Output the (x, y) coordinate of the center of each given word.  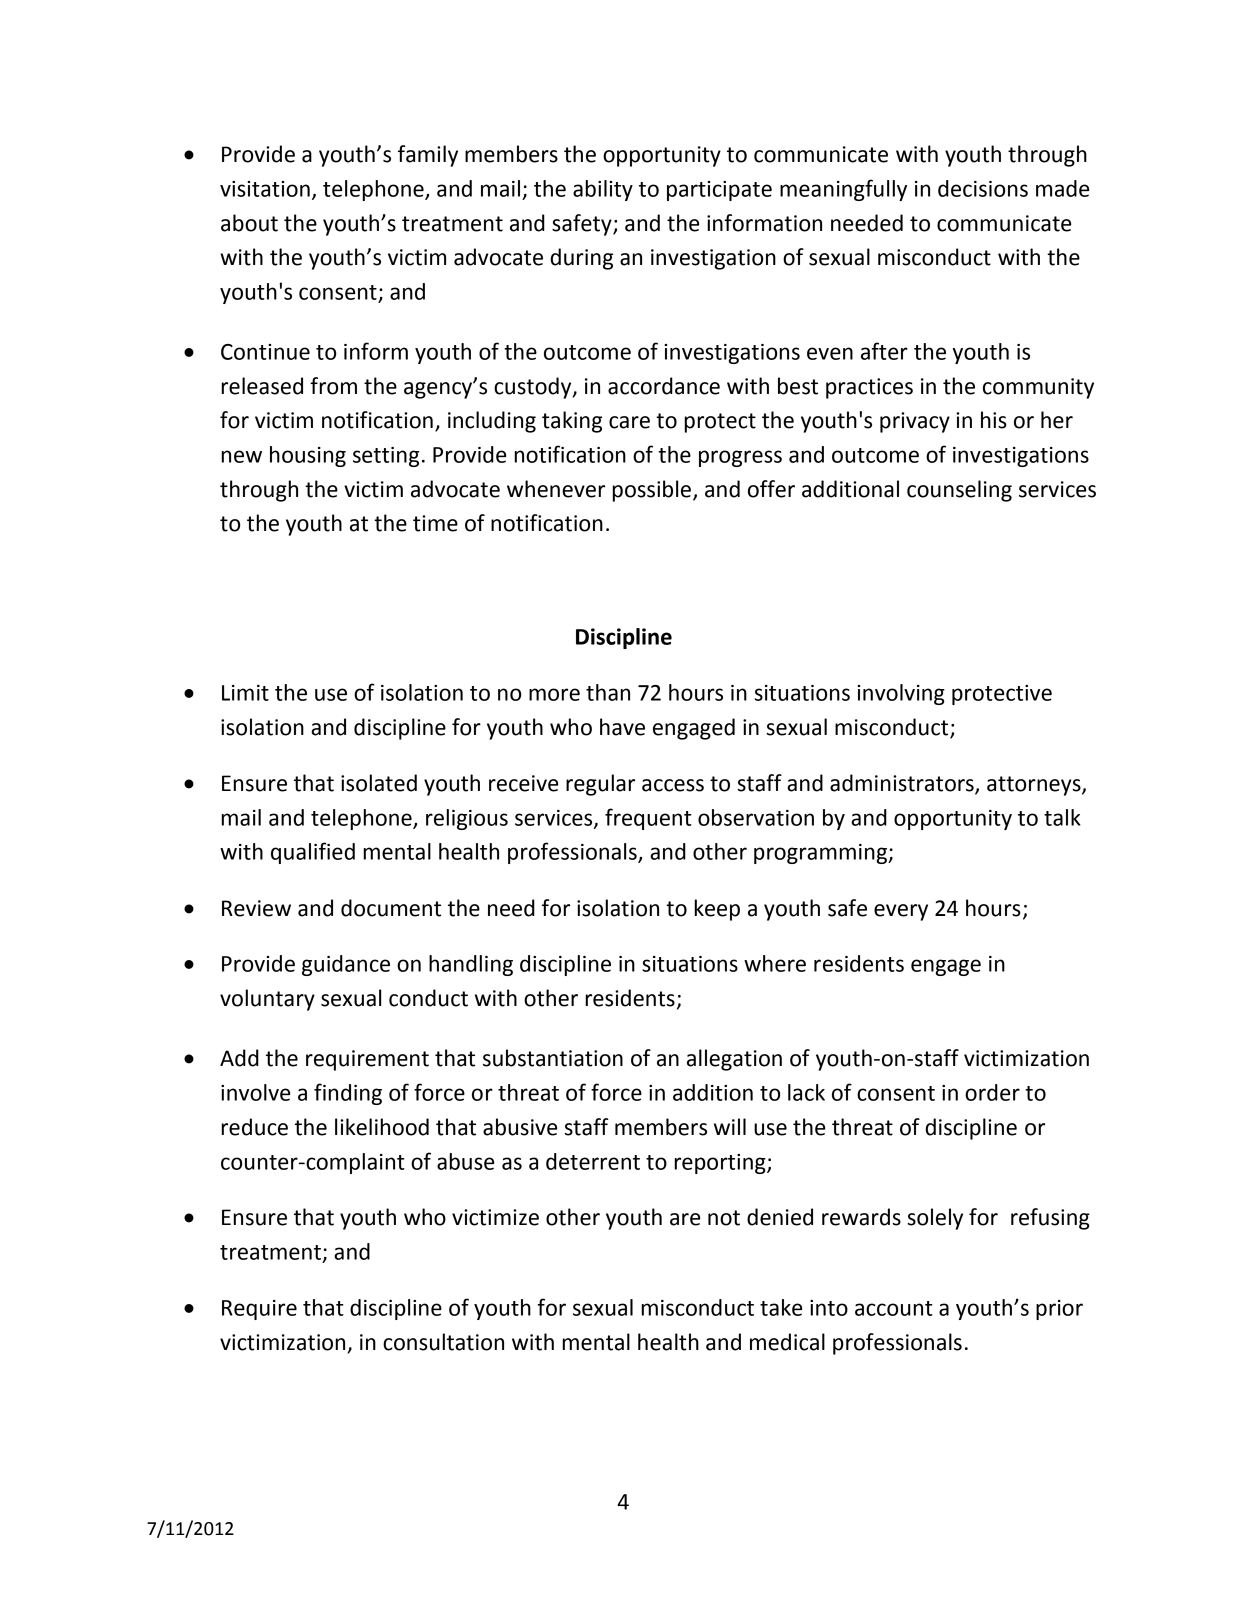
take (781, 1307)
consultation (443, 1342)
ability (603, 190)
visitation (265, 189)
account (894, 1308)
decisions (983, 188)
